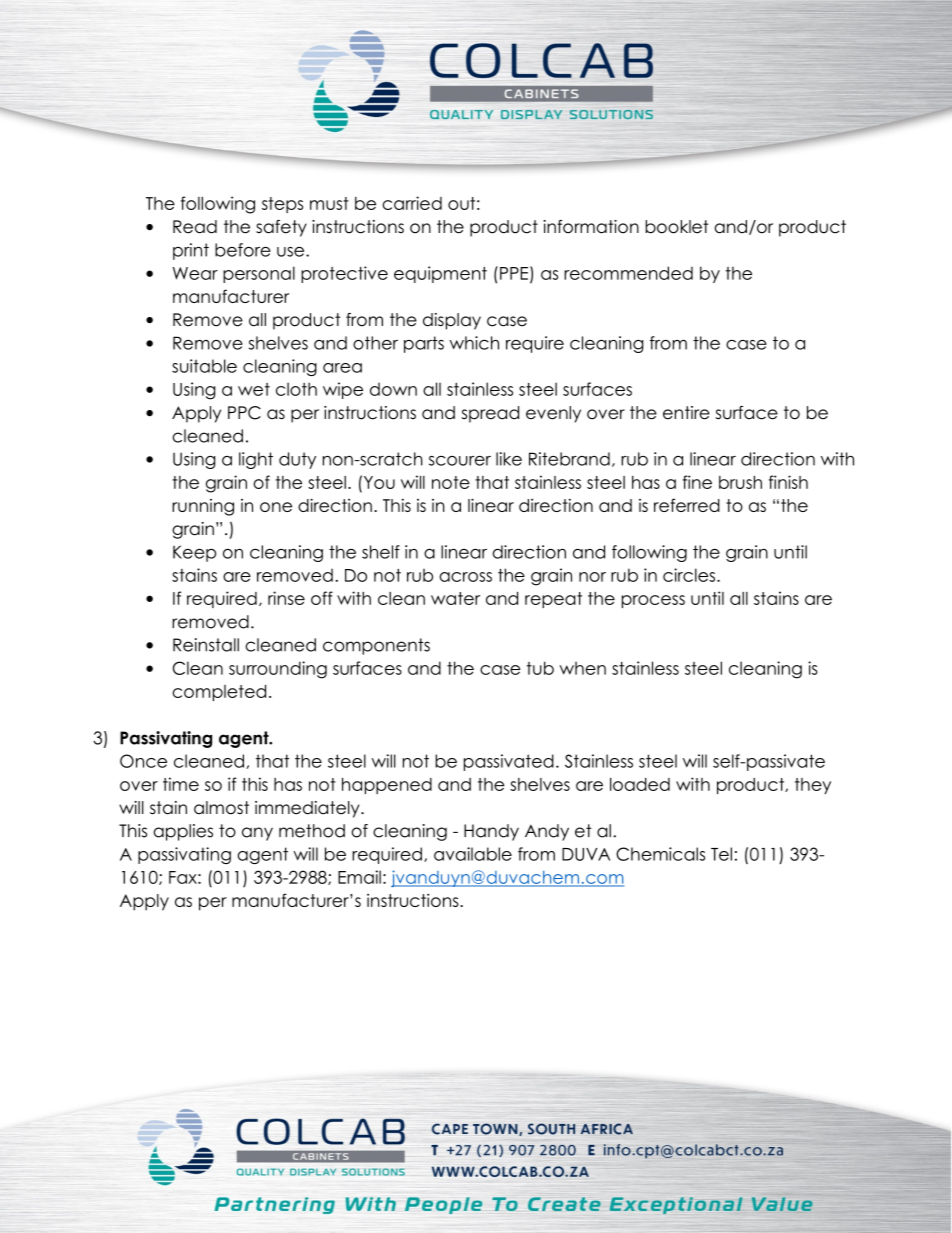  I want to click on tub, so click(540, 668).
